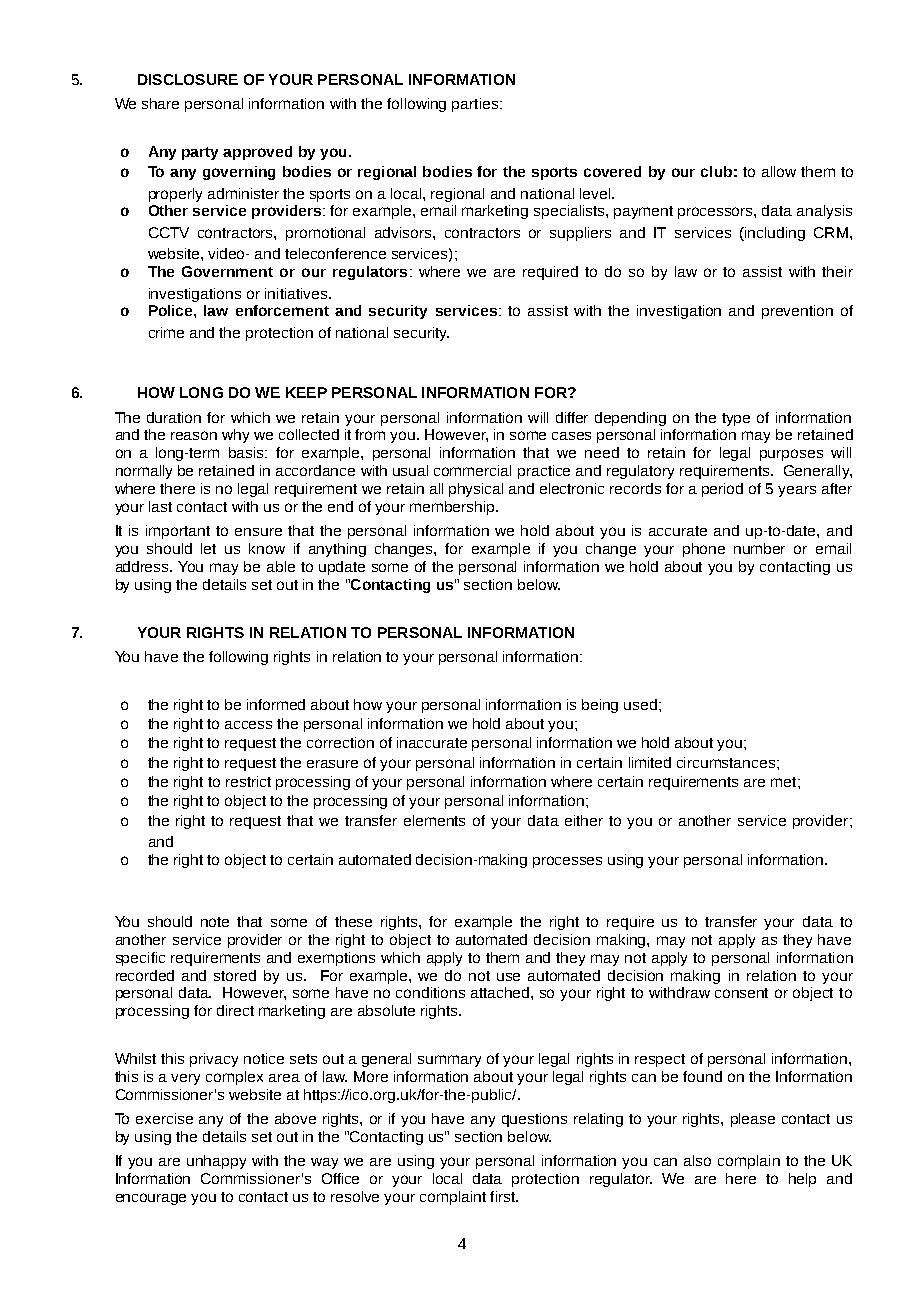 The width and height of the image is (924, 1308). What do you see at coordinates (476, 105) in the image?
I see `parties` at bounding box center [476, 105].
